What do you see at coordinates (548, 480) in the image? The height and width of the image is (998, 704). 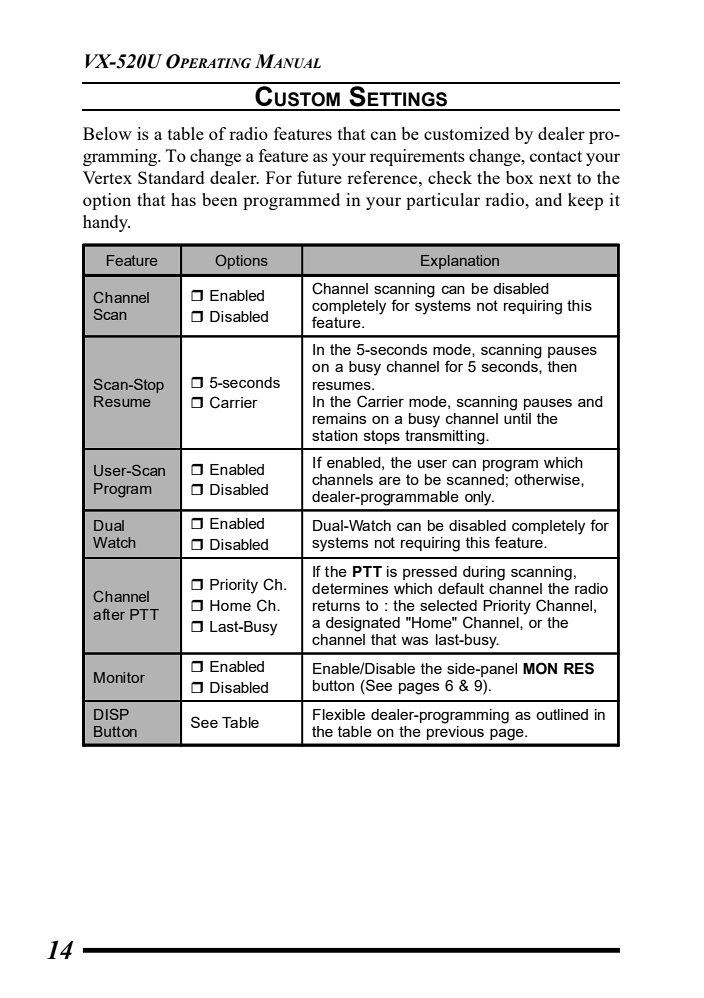 I see `otherwise` at bounding box center [548, 480].
